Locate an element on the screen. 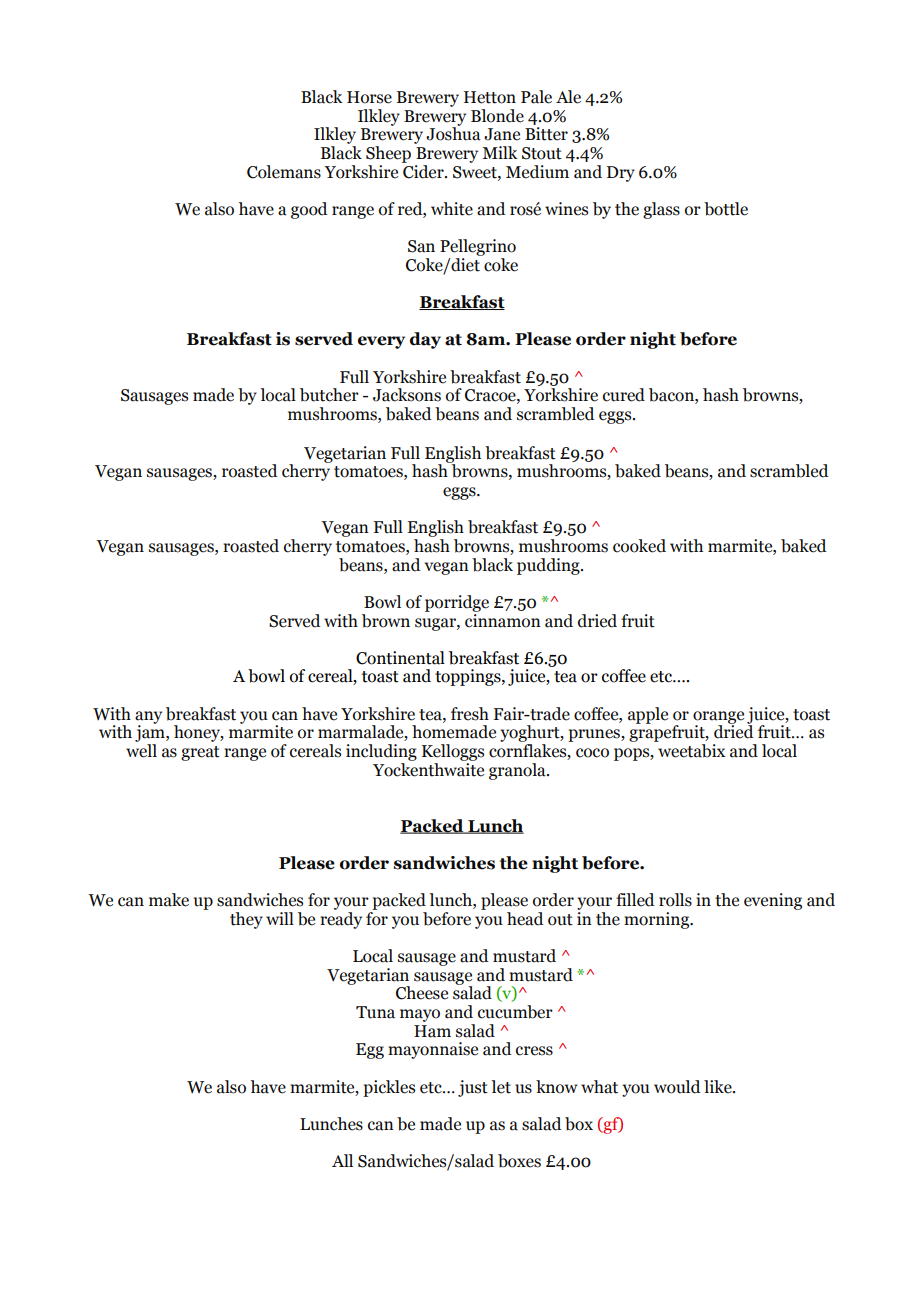  would is located at coordinates (677, 1087).
